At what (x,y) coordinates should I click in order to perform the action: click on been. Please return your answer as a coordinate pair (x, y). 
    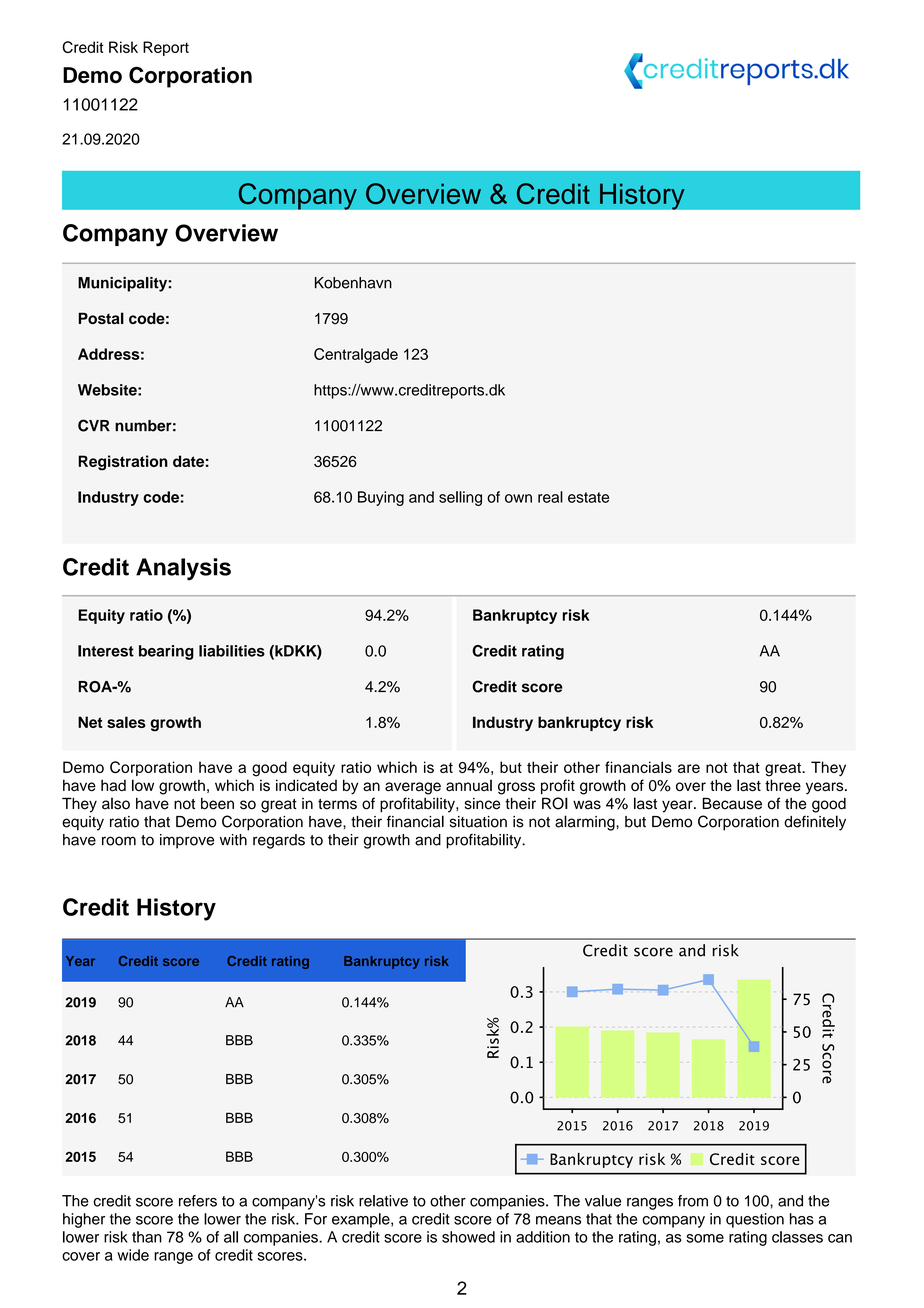
    Looking at the image, I should click on (217, 804).
